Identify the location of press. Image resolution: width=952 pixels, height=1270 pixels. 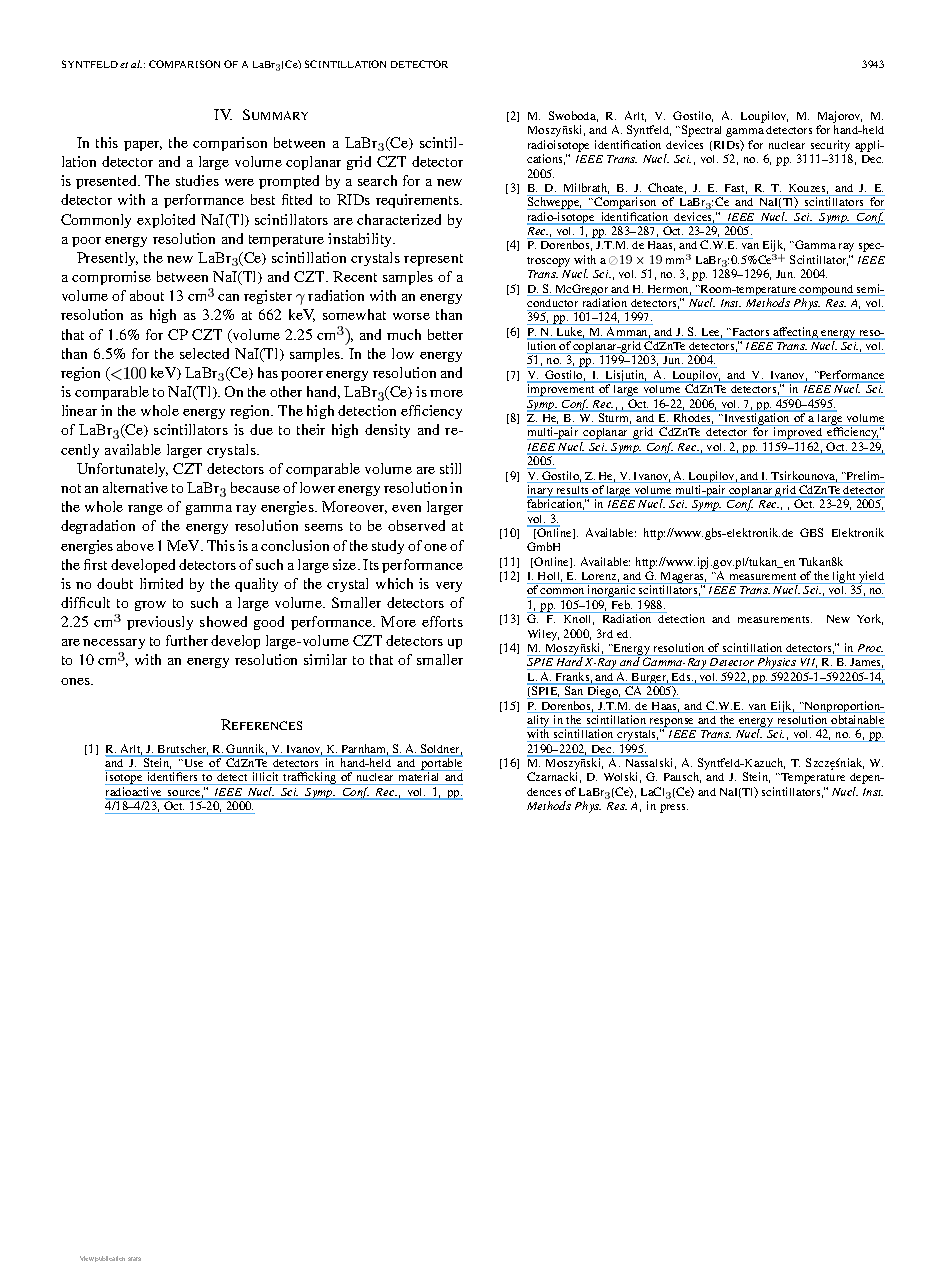
(674, 808).
